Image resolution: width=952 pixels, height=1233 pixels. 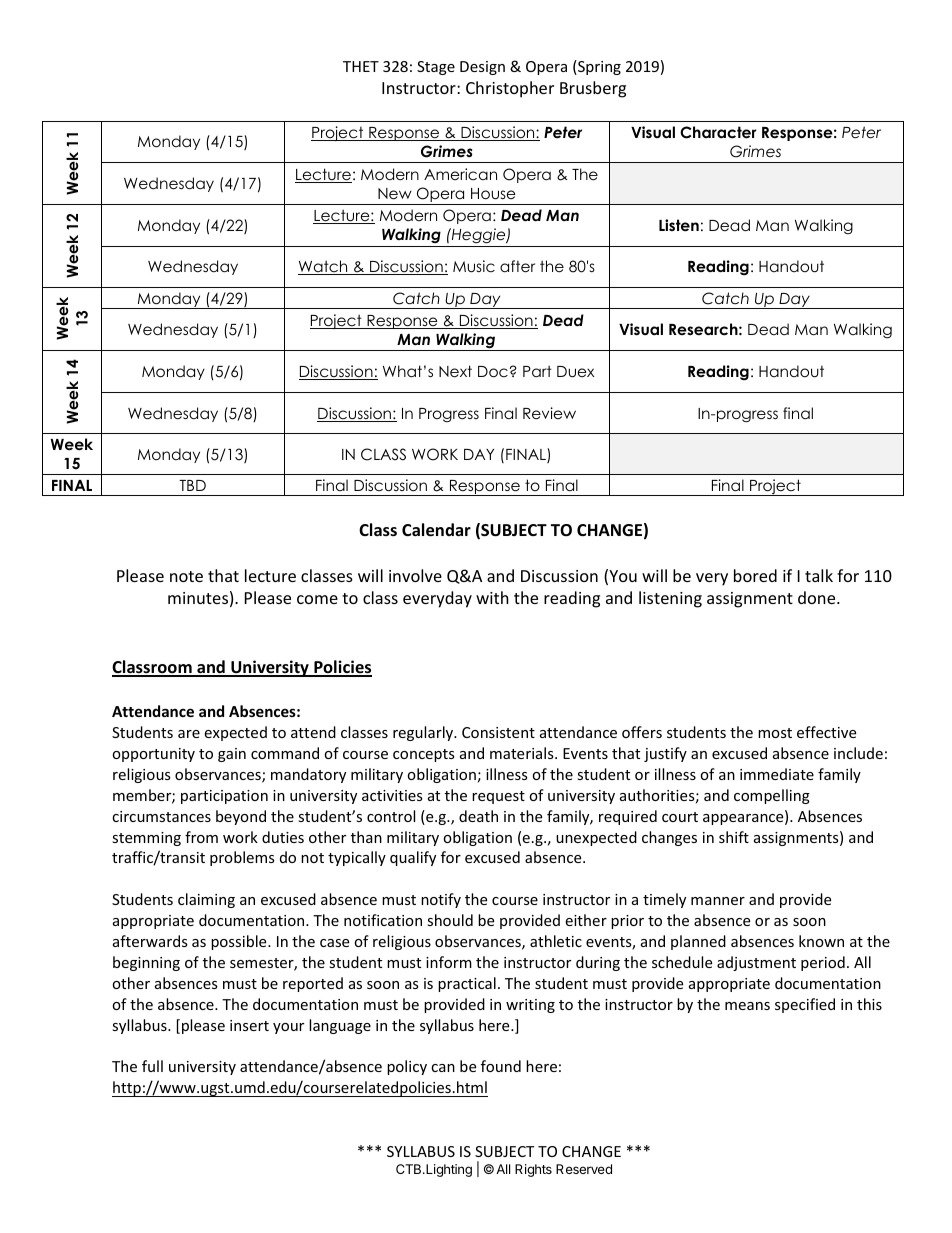 What do you see at coordinates (718, 132) in the document?
I see `Character` at bounding box center [718, 132].
